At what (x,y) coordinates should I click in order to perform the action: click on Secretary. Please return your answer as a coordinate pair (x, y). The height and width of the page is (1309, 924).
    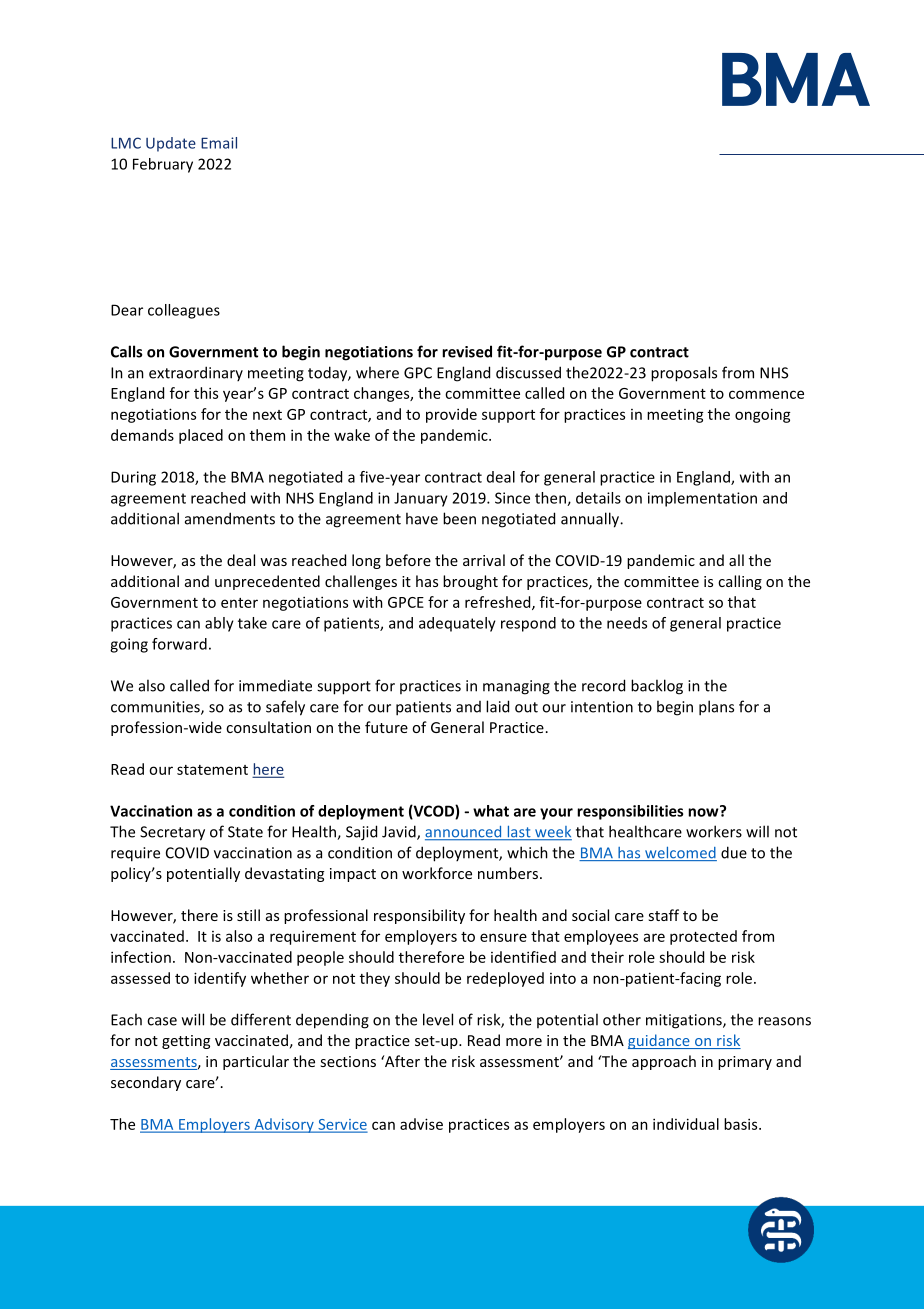
    Looking at the image, I should click on (172, 833).
